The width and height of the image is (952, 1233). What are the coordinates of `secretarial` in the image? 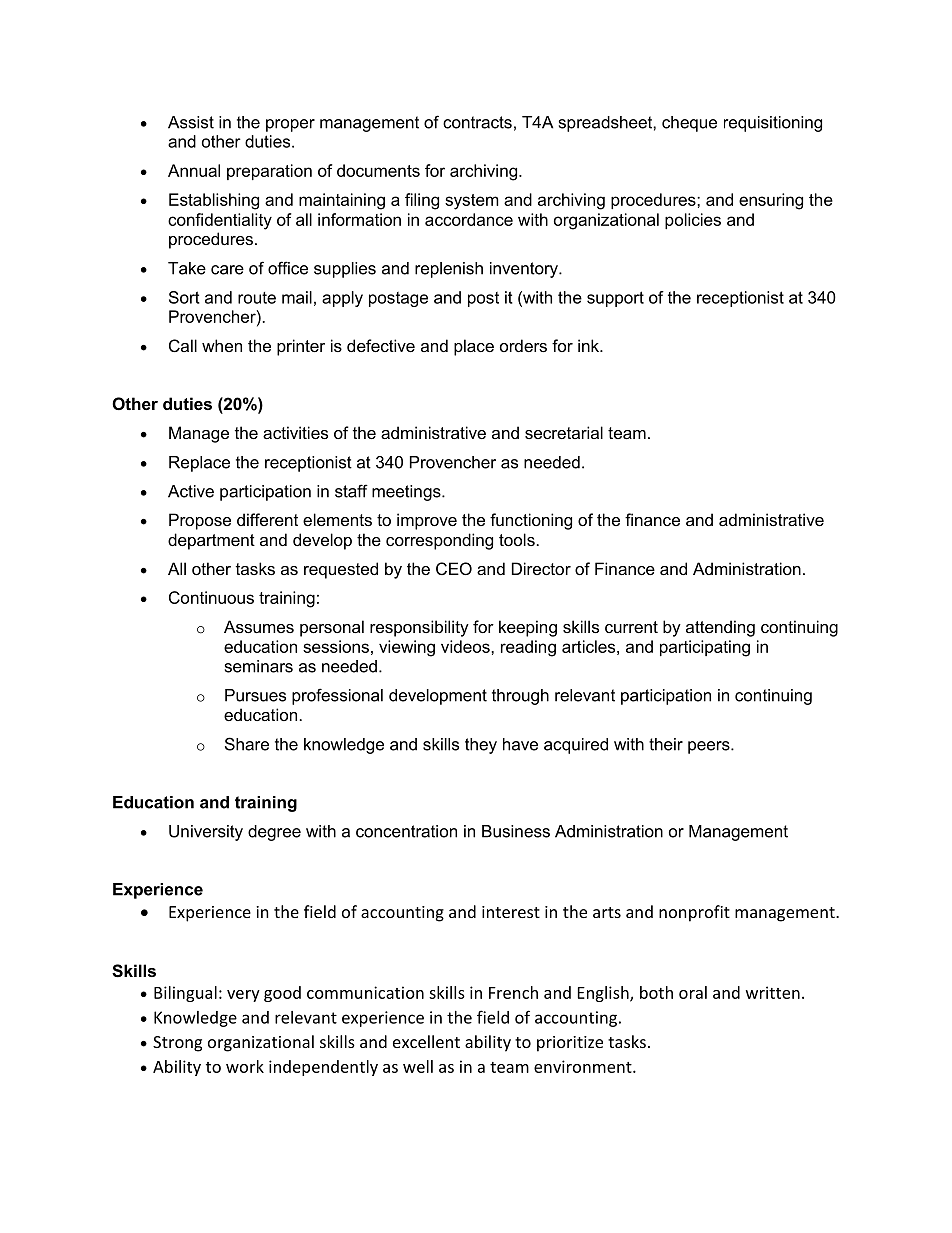 It's located at (564, 432).
